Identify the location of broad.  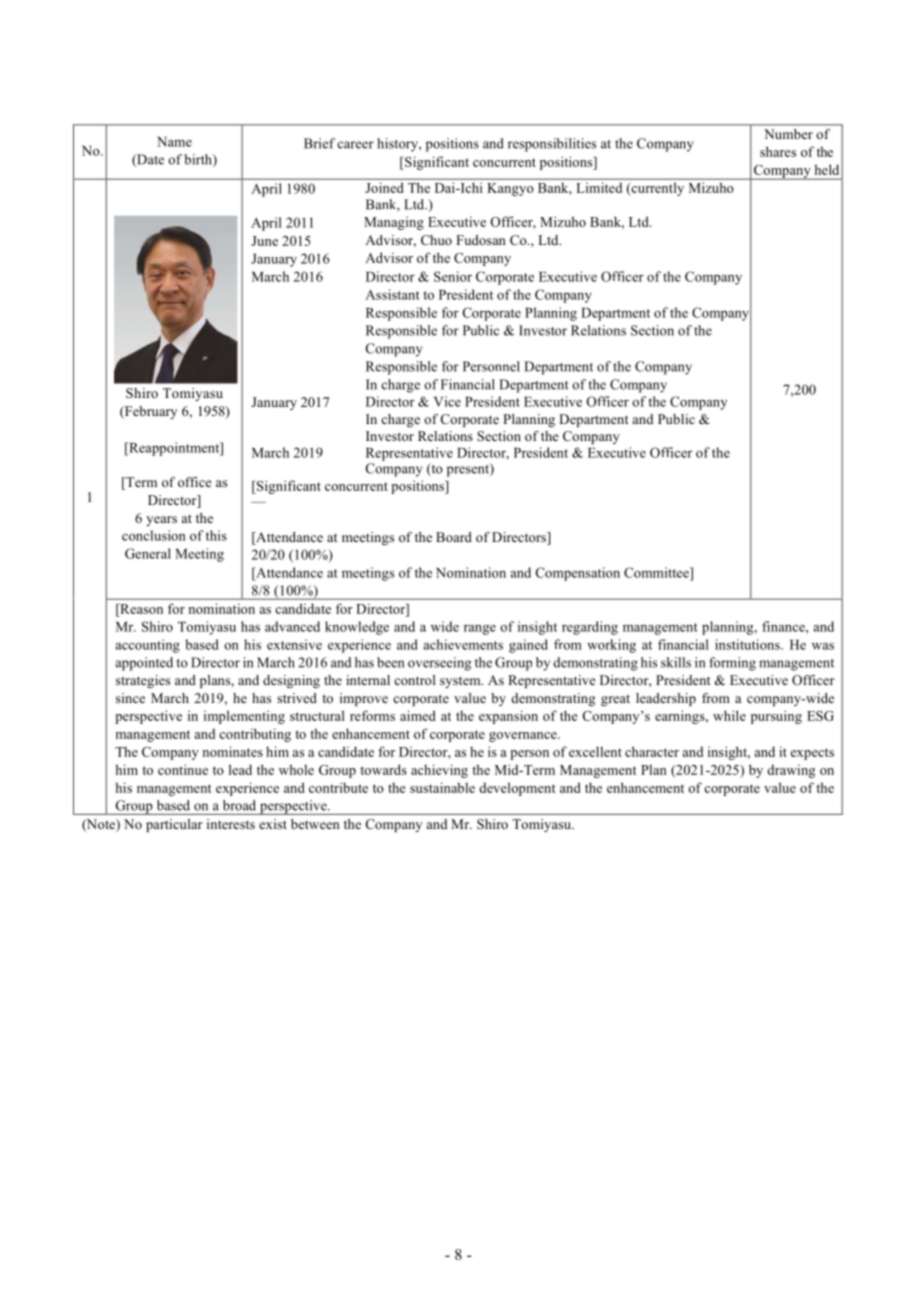
(239, 805).
